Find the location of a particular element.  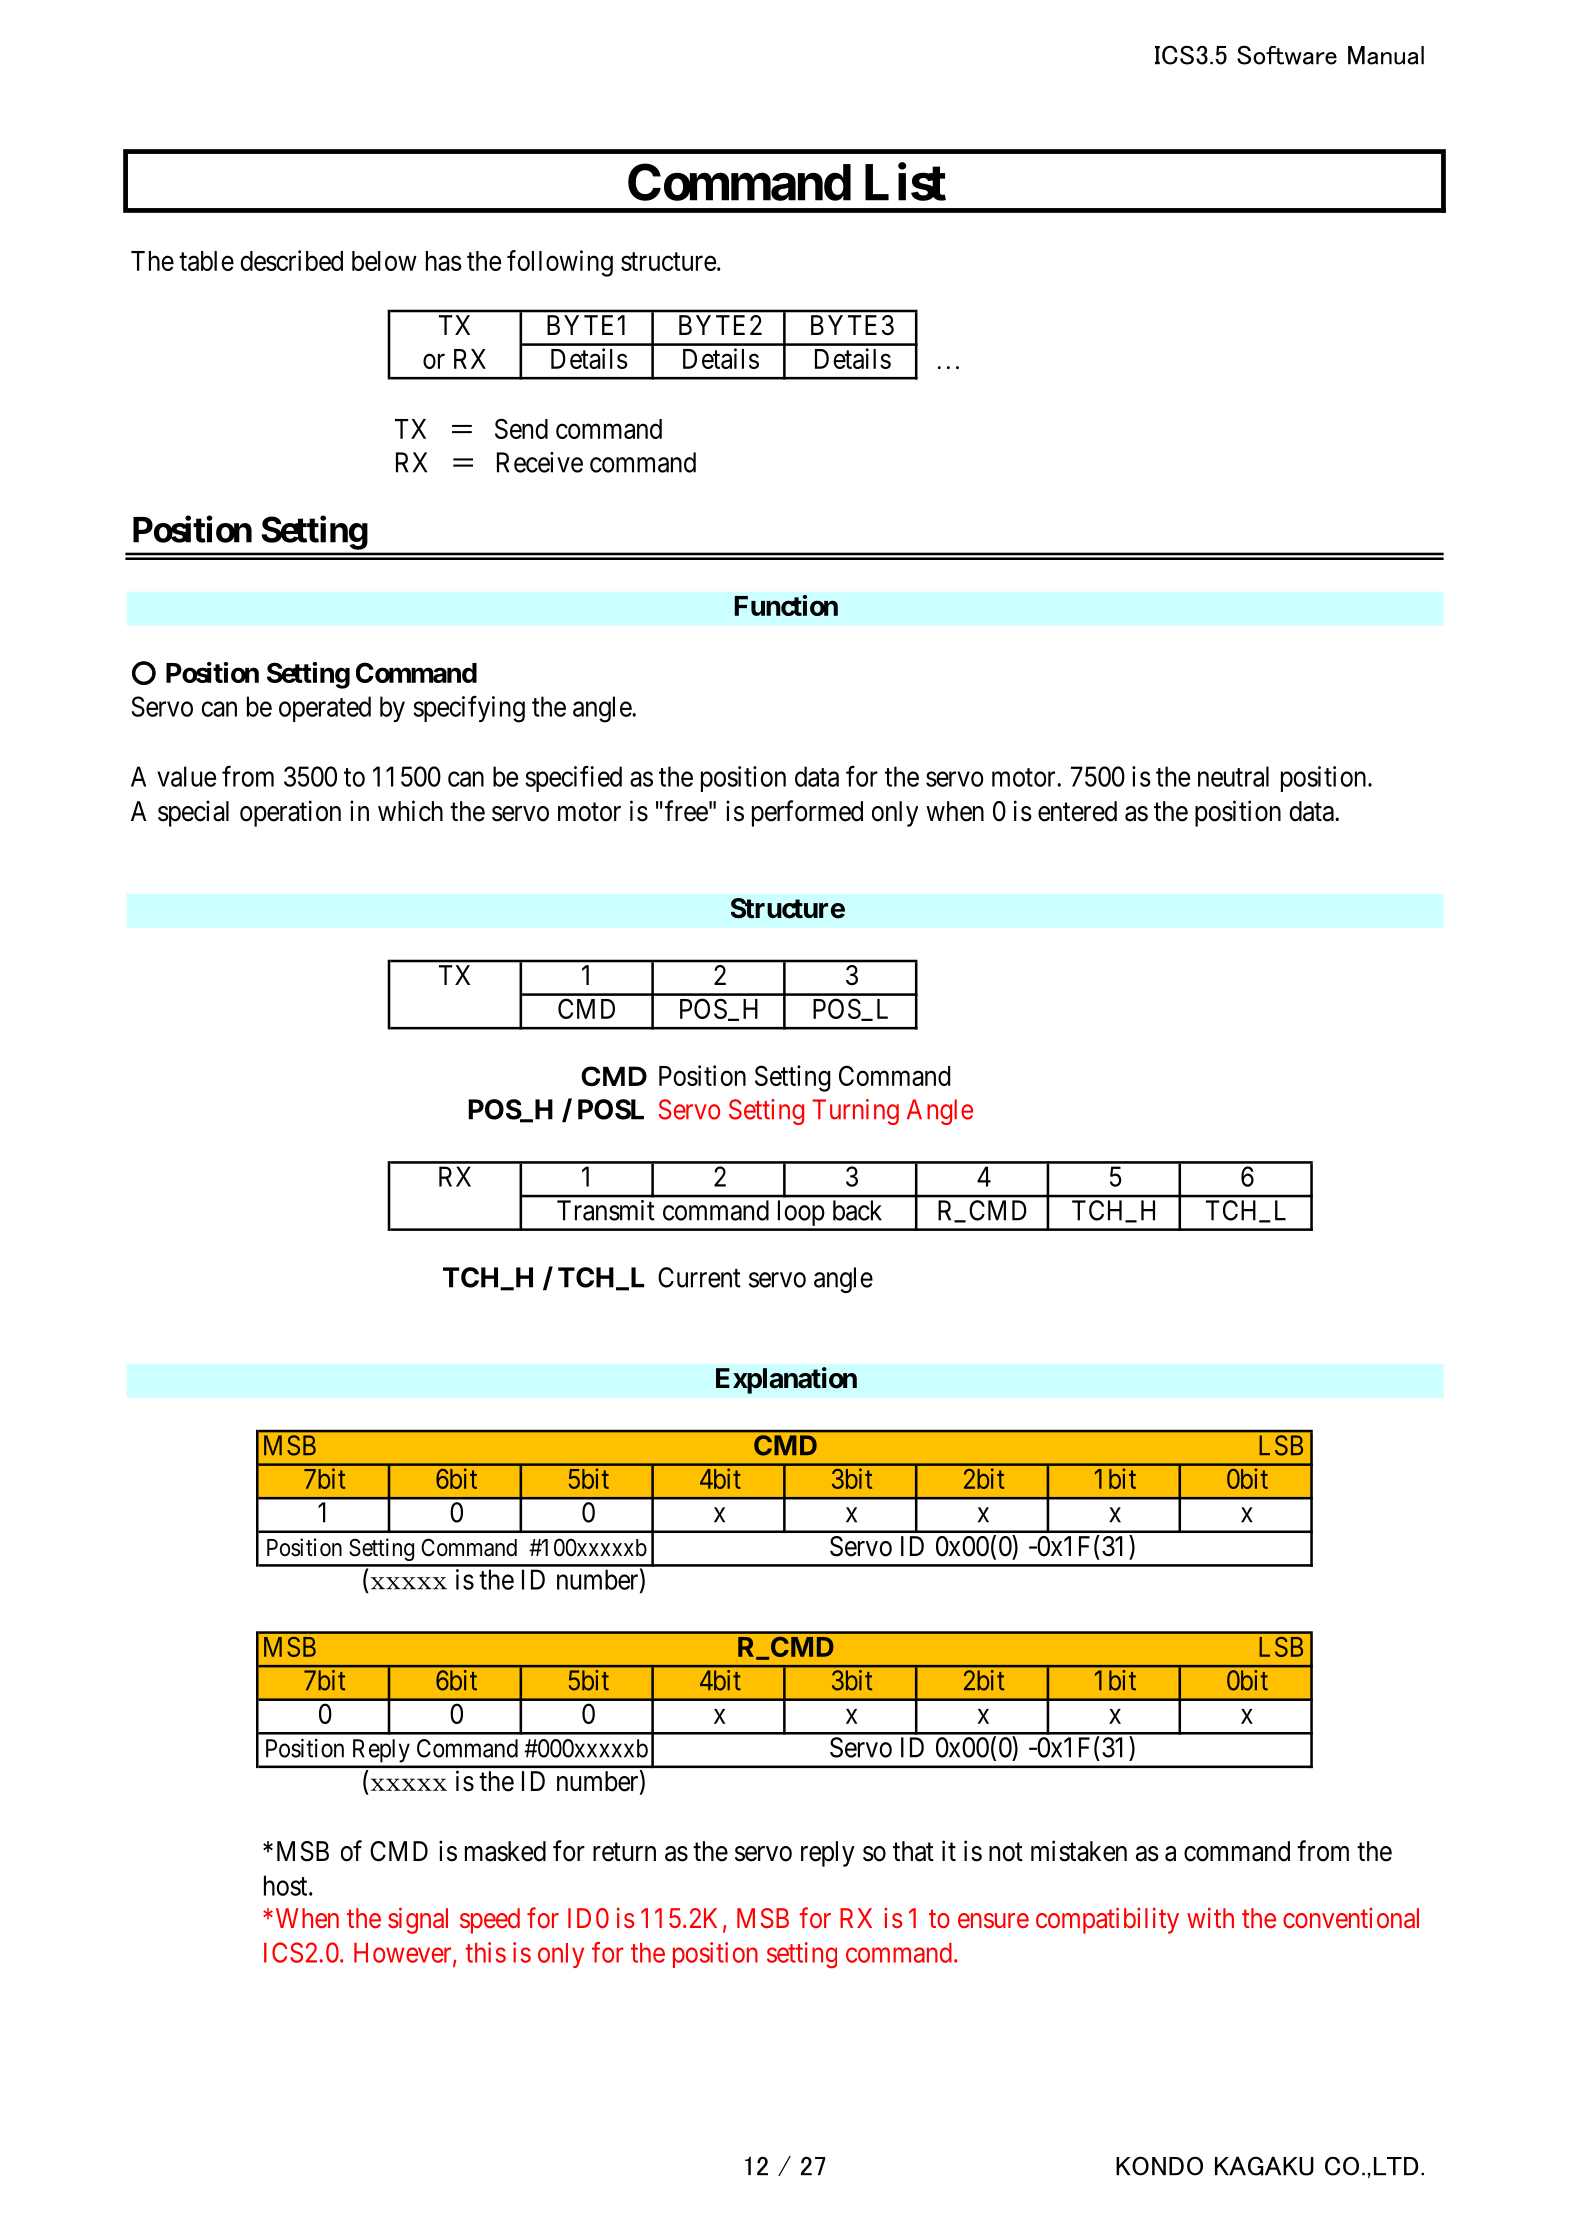

KONDO is located at coordinates (1159, 2166).
